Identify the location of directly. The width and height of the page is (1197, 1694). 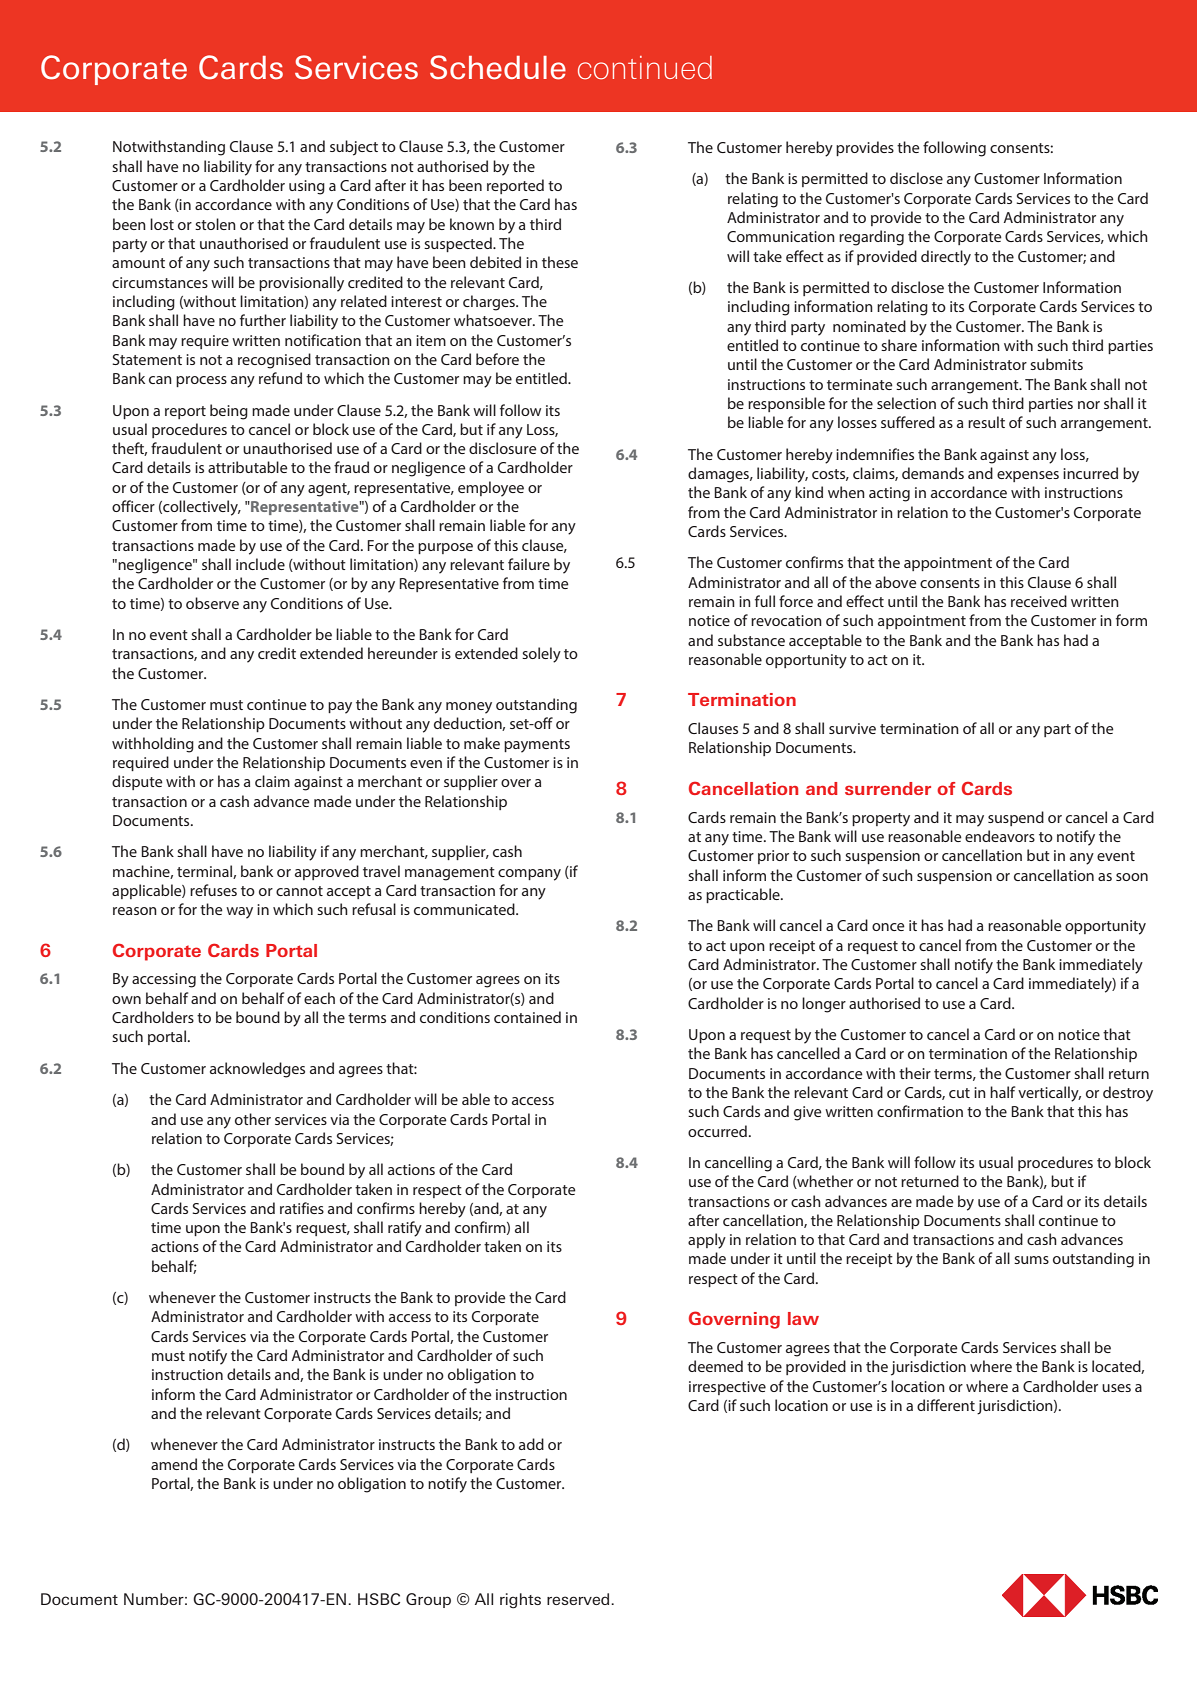
(946, 258).
